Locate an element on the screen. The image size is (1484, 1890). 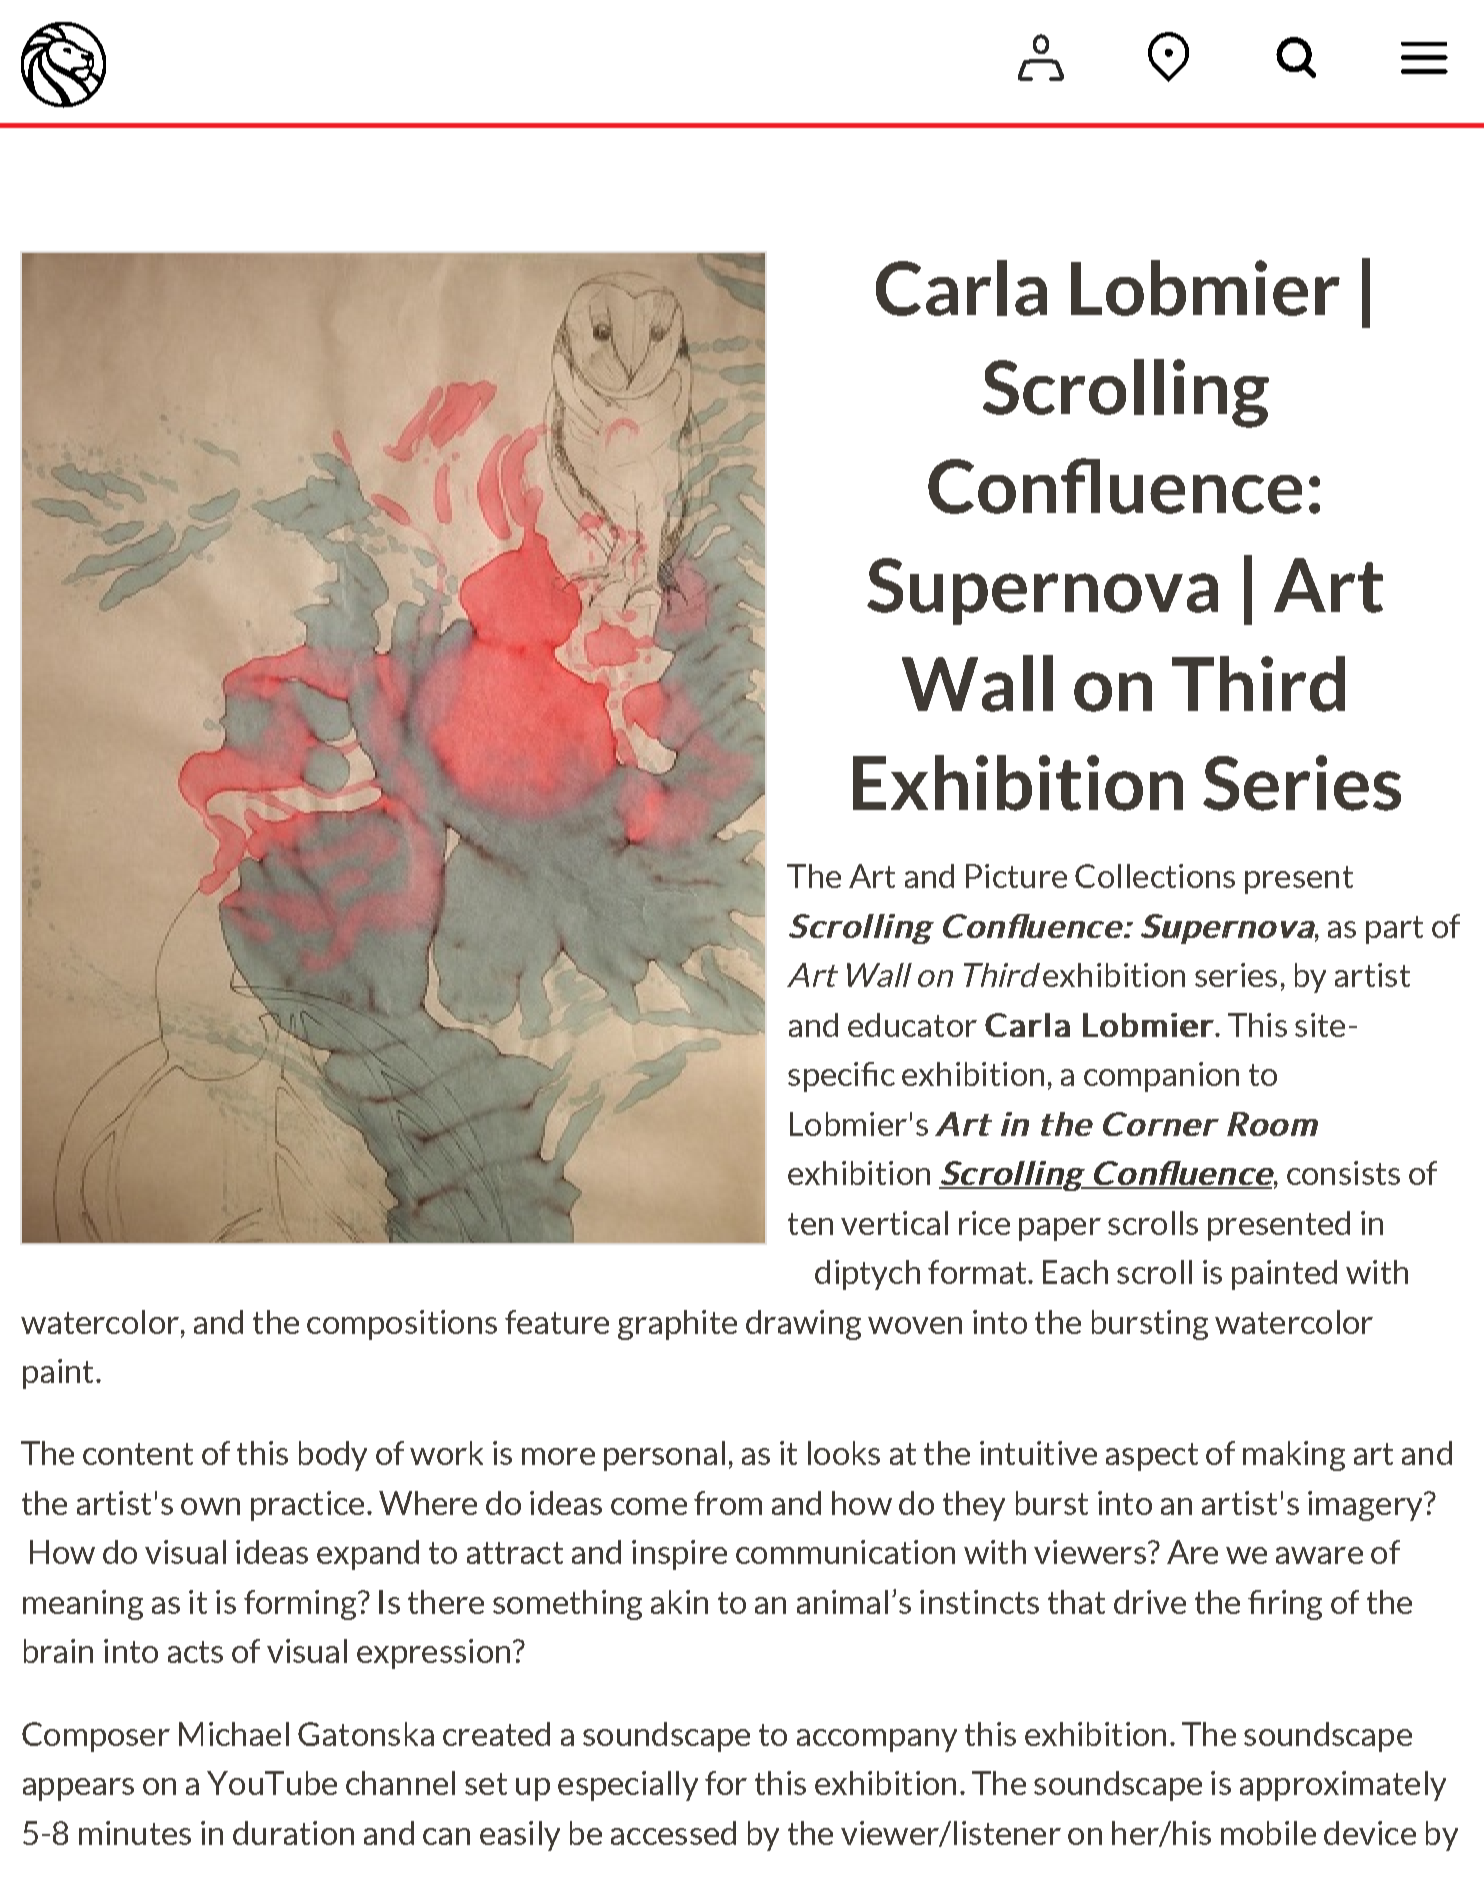
from is located at coordinates (728, 1503).
